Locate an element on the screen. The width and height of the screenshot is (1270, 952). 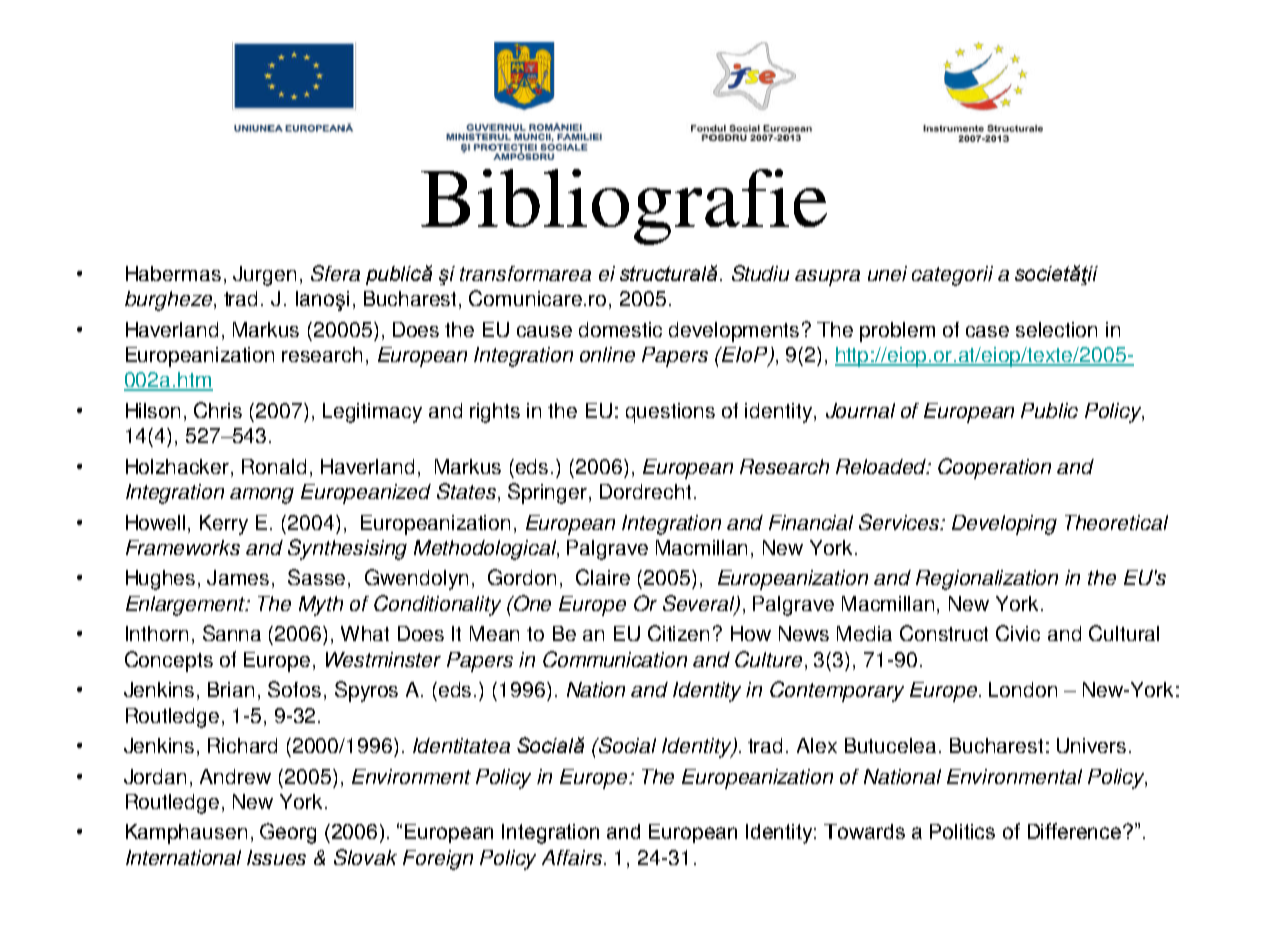
Politics is located at coordinates (962, 831).
